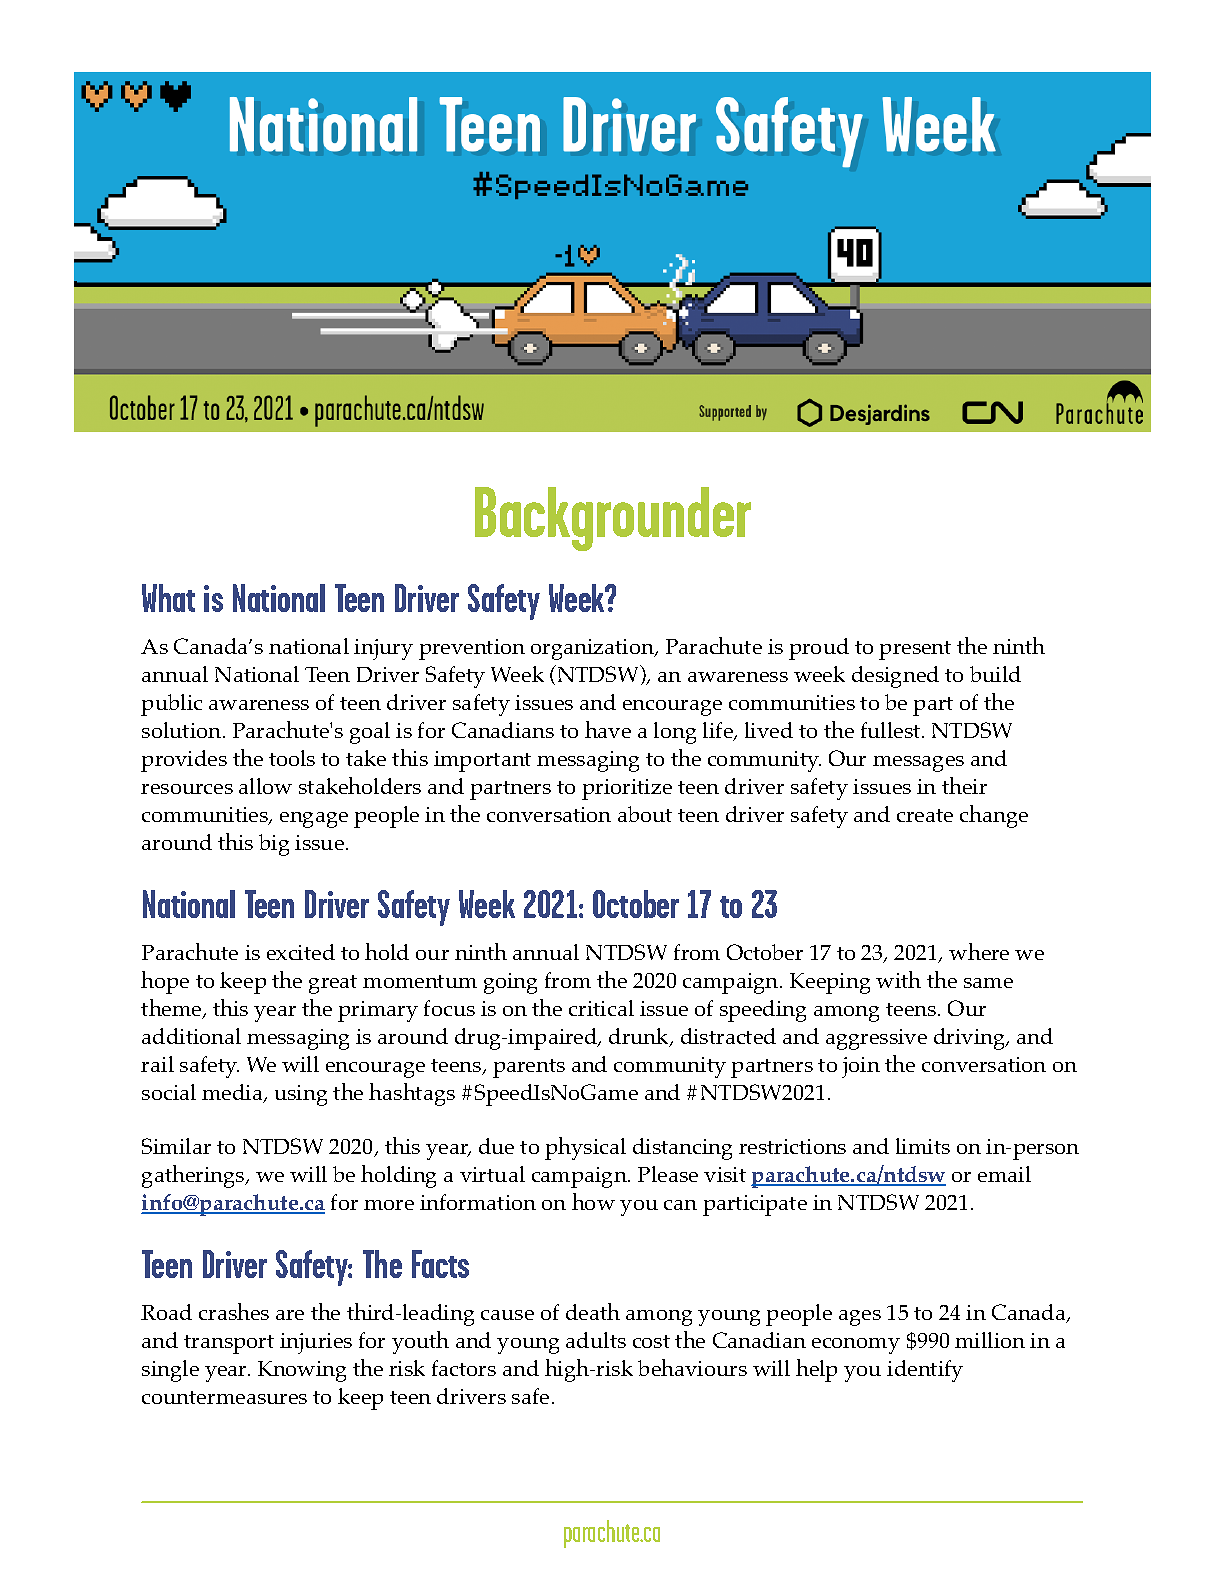 The height and width of the screenshot is (1585, 1225). Describe the element at coordinates (274, 845) in the screenshot. I see `big` at that location.
